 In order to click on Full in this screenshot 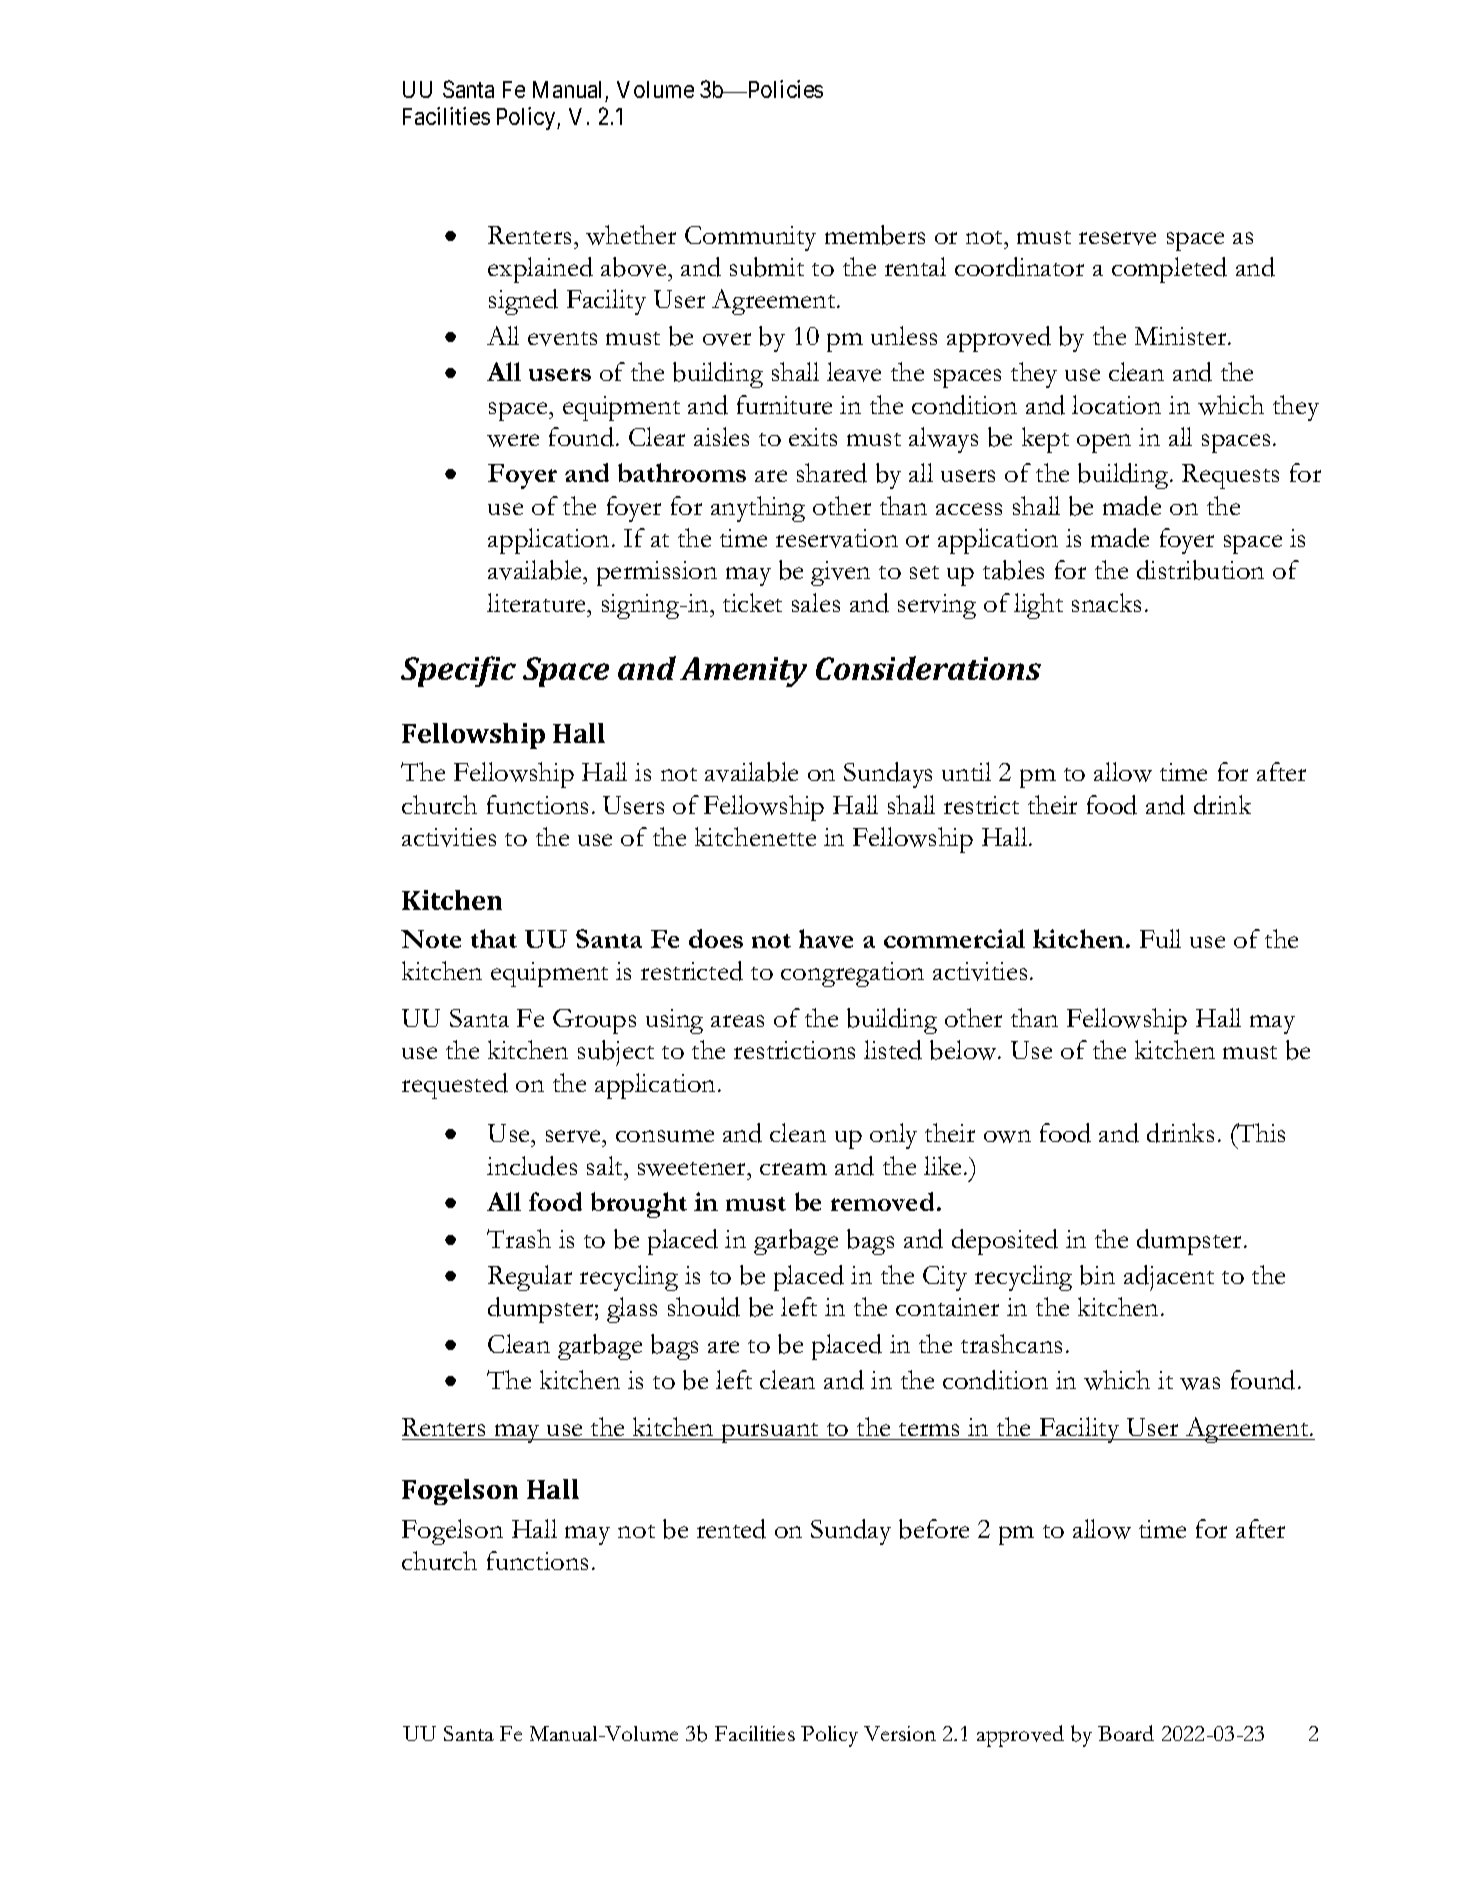, I will do `click(1160, 938)`.
